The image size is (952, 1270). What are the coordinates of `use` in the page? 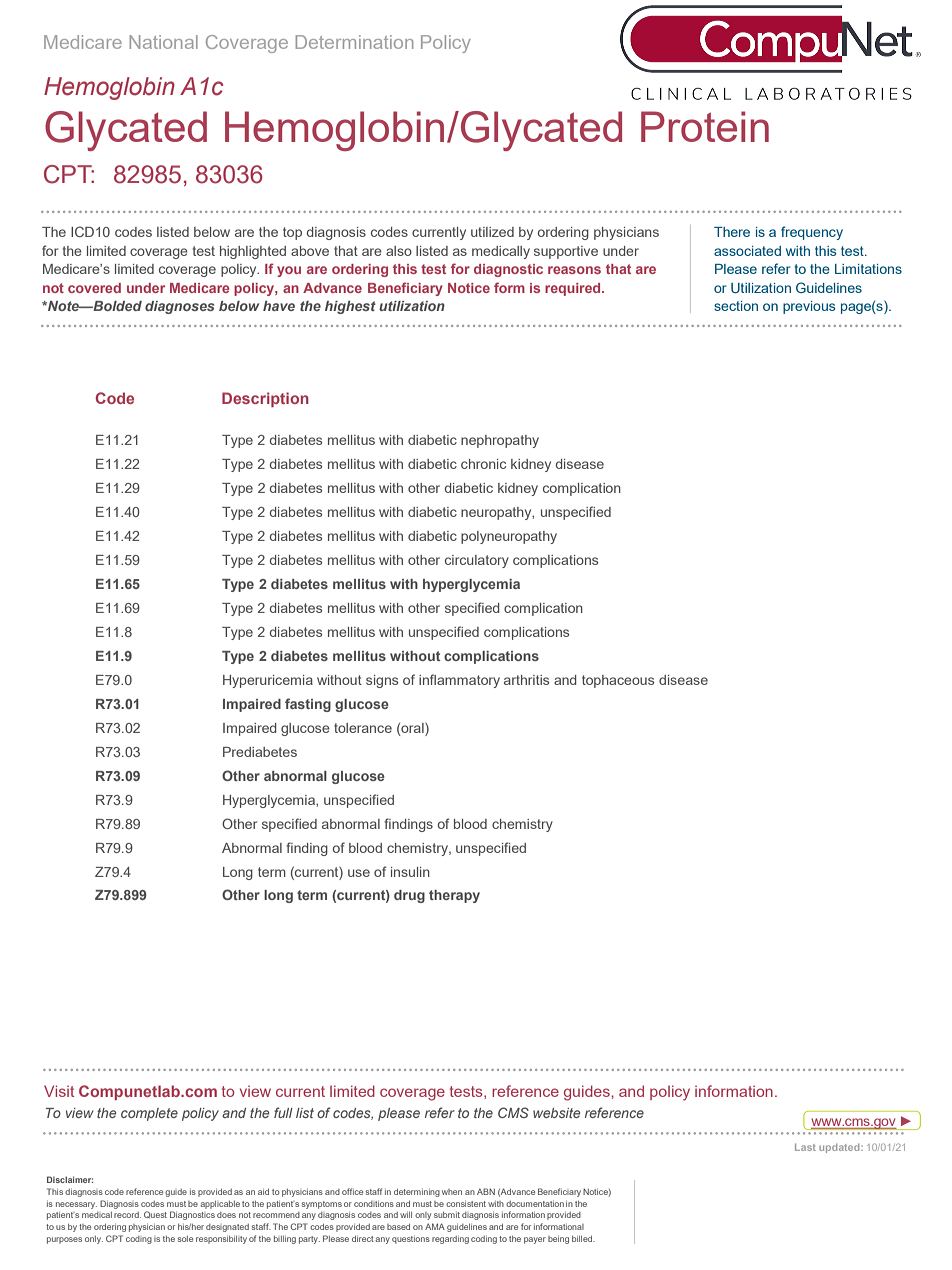 It's located at (359, 873).
